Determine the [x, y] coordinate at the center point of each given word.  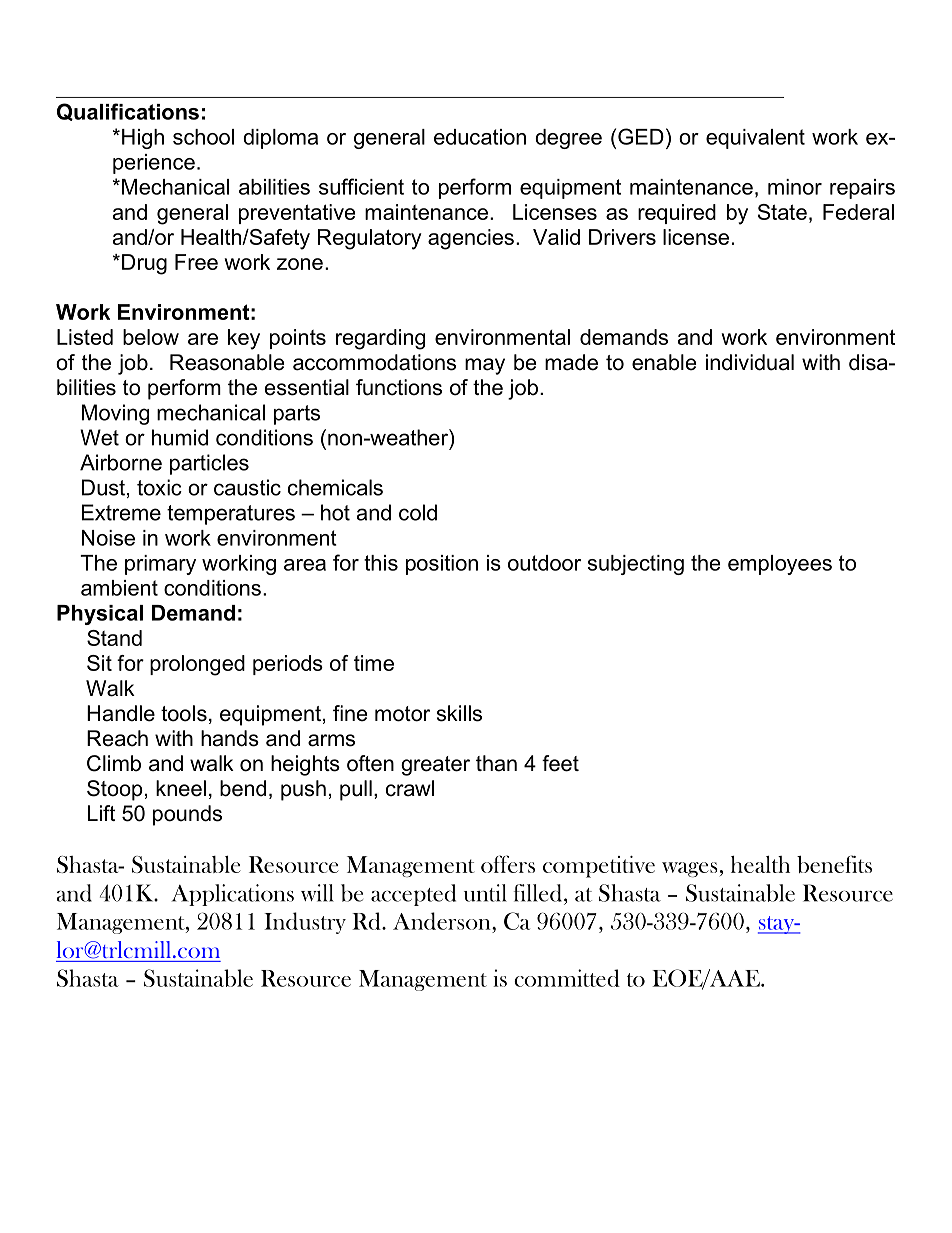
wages [690, 869]
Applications [233, 895]
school [203, 137]
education [480, 137]
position [442, 565]
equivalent [755, 139]
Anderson [443, 921]
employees [780, 565]
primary [160, 565]
